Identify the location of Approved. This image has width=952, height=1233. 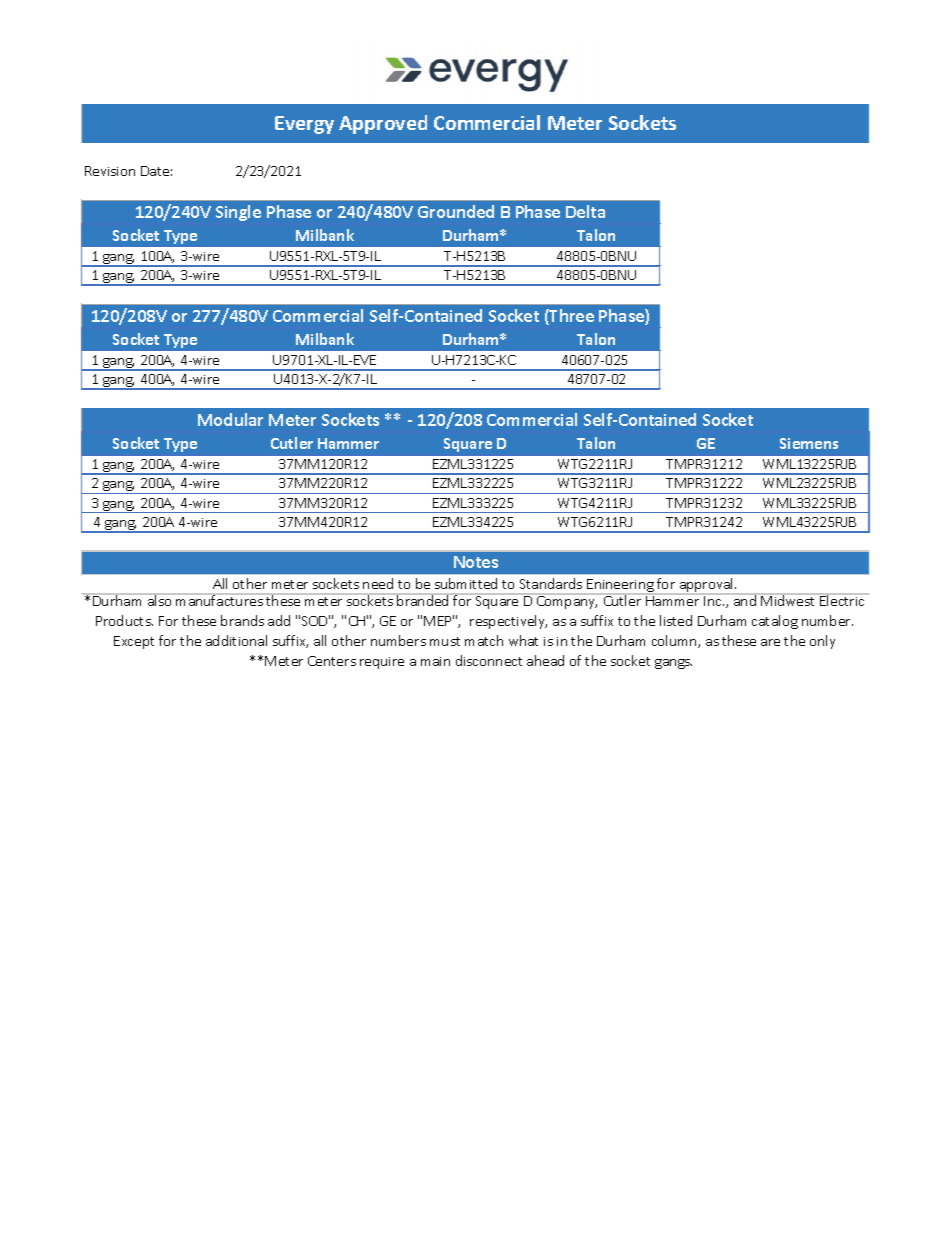
(383, 124).
